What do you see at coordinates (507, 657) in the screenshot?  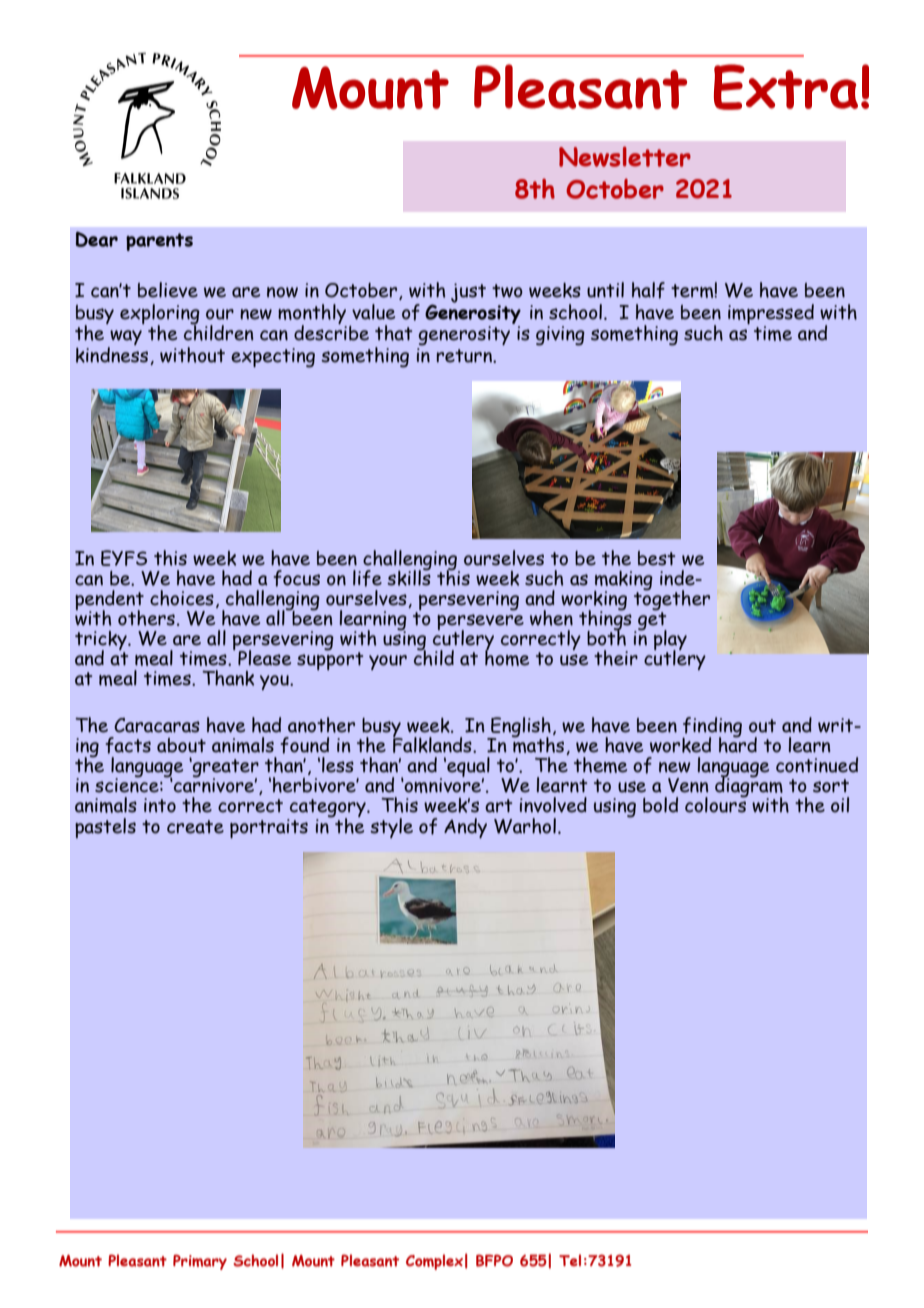 I see `home` at bounding box center [507, 657].
